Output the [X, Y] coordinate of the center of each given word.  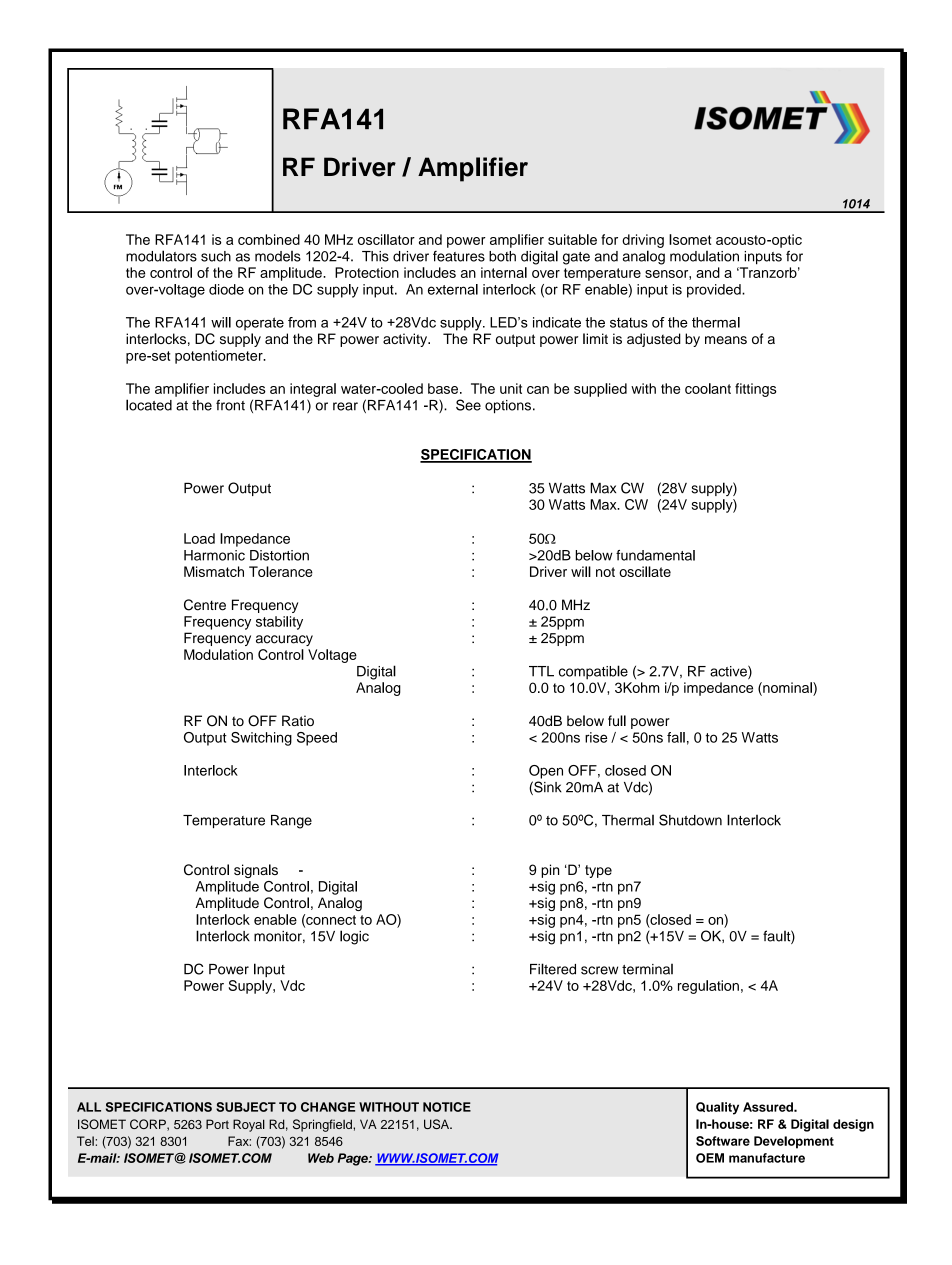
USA [438, 1124]
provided [715, 291]
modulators [161, 256]
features [459, 256]
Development [794, 1142]
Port [217, 1124]
